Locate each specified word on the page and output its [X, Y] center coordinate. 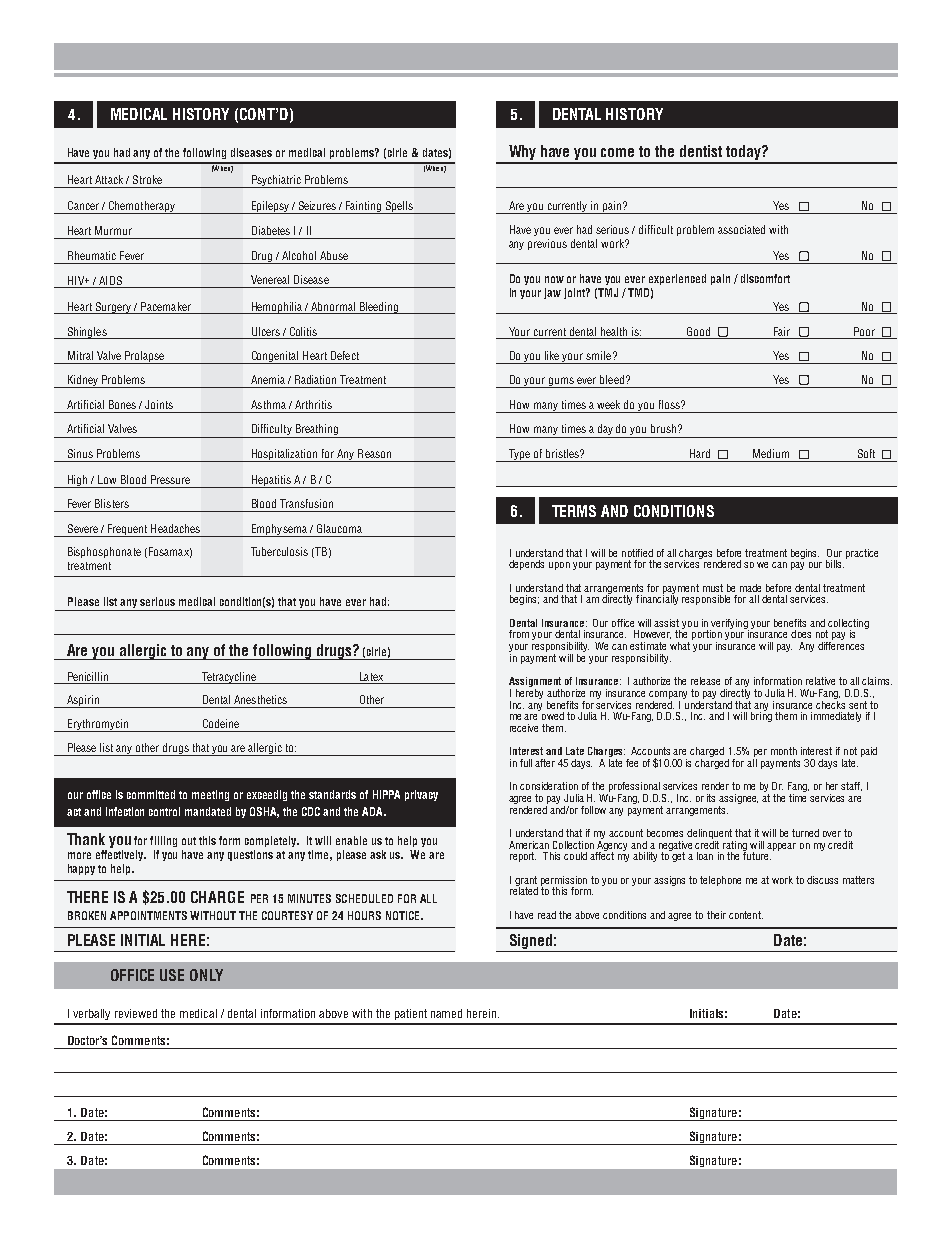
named [446, 1013]
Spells [399, 207]
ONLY [206, 975]
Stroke [147, 179]
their [716, 915]
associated [741, 229]
